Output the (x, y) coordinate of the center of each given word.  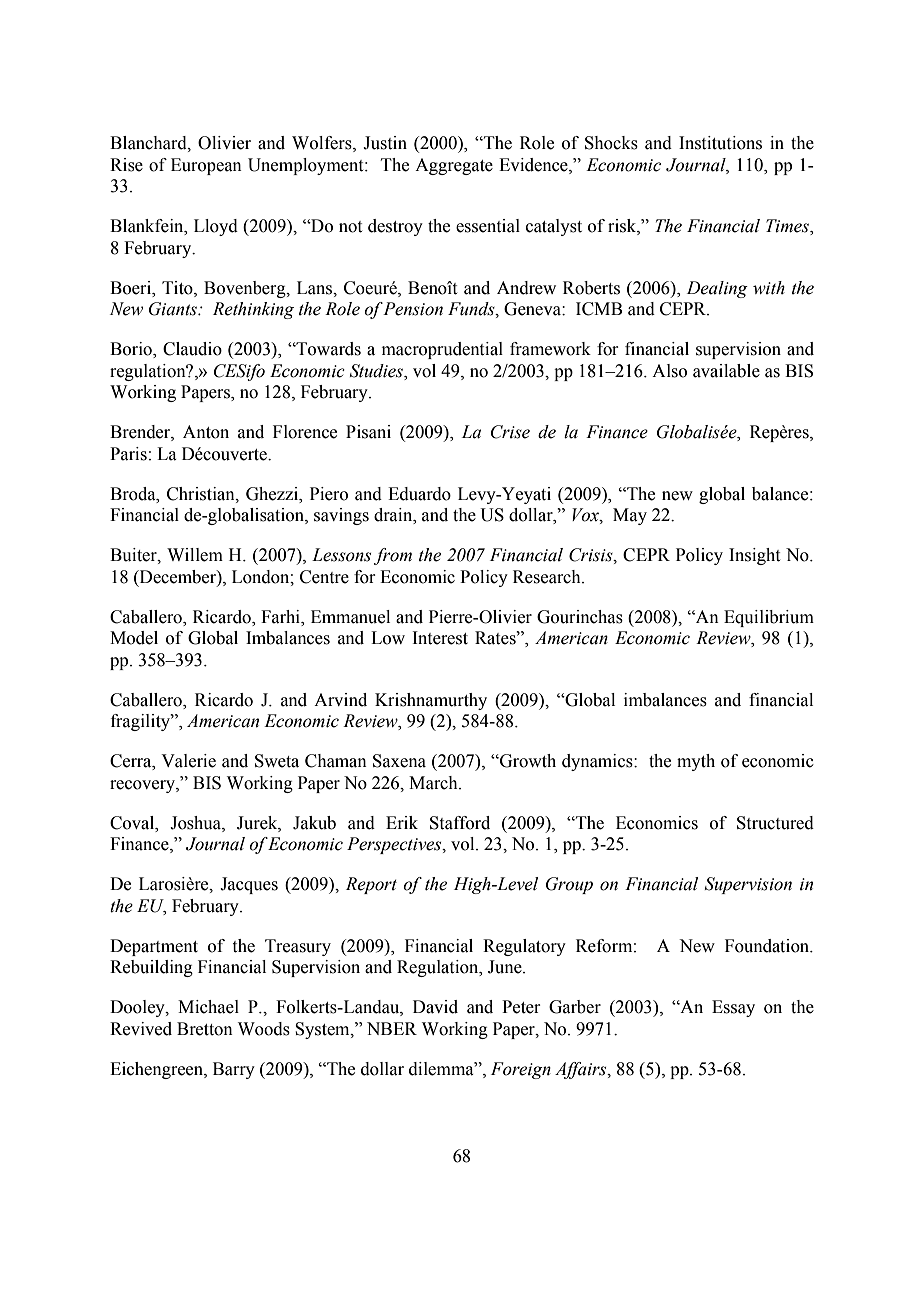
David (435, 1007)
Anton (206, 432)
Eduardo (419, 494)
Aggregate (454, 166)
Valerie (188, 761)
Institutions (720, 143)
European (206, 166)
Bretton (205, 1029)
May (630, 516)
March (434, 783)
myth (696, 762)
